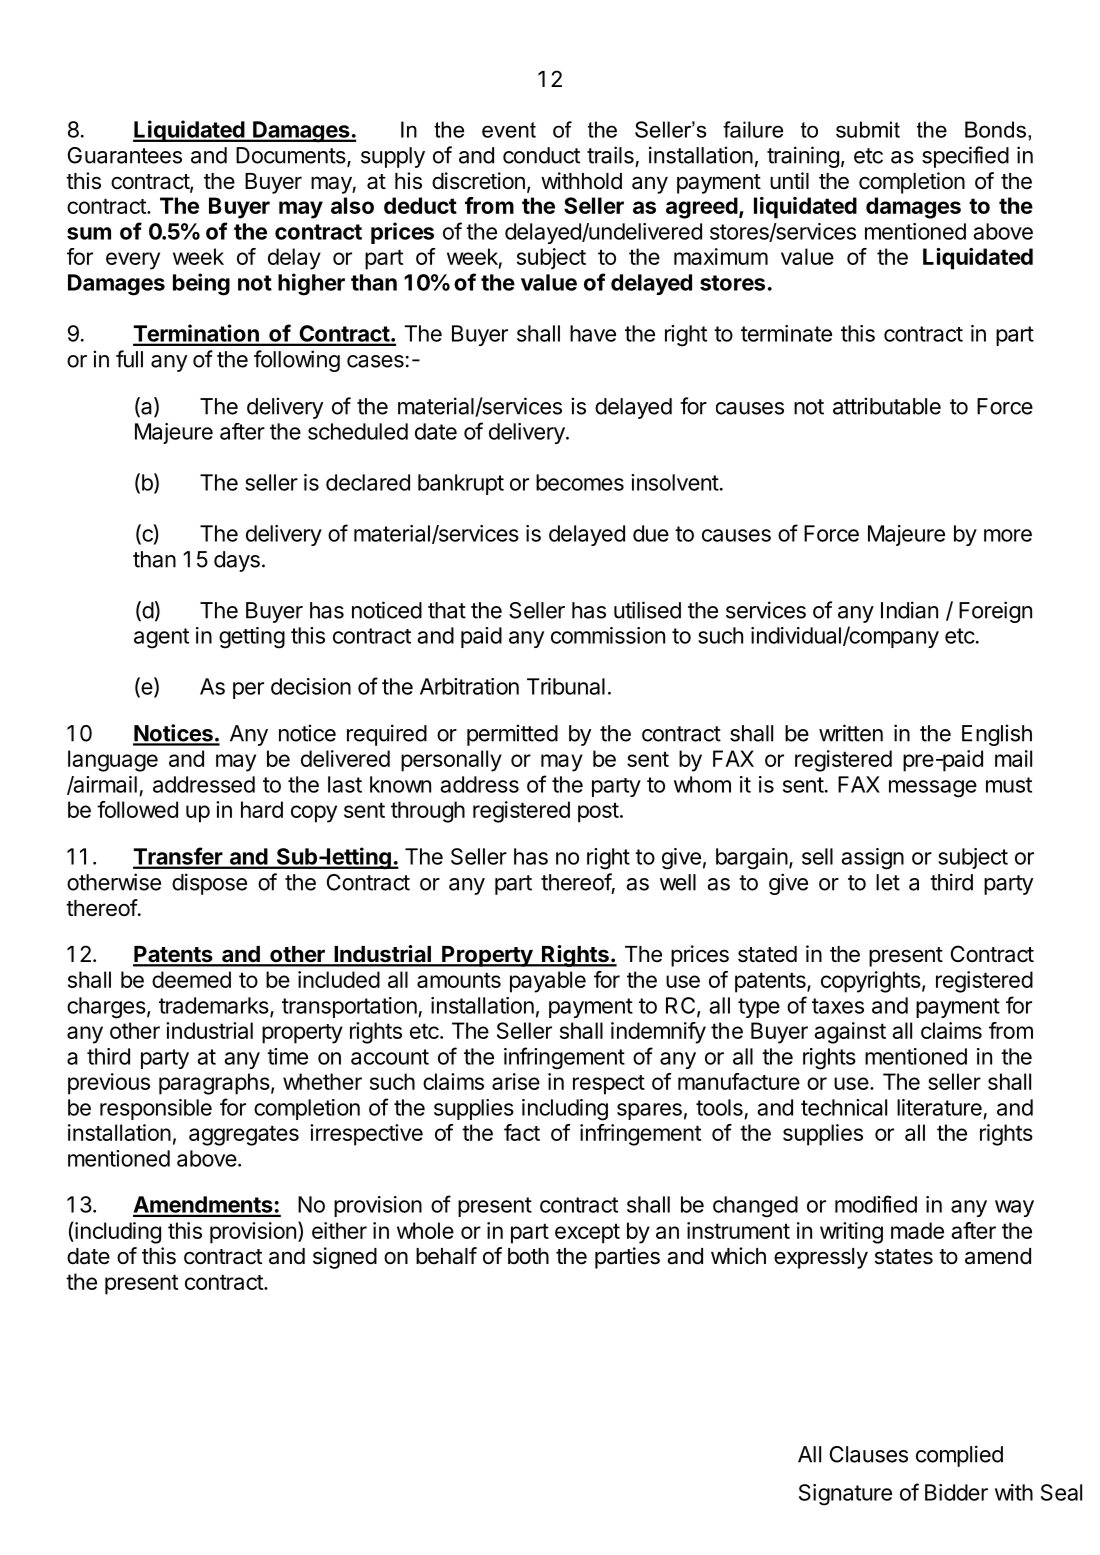  Describe the element at coordinates (965, 157) in the screenshot. I see `specified` at that location.
